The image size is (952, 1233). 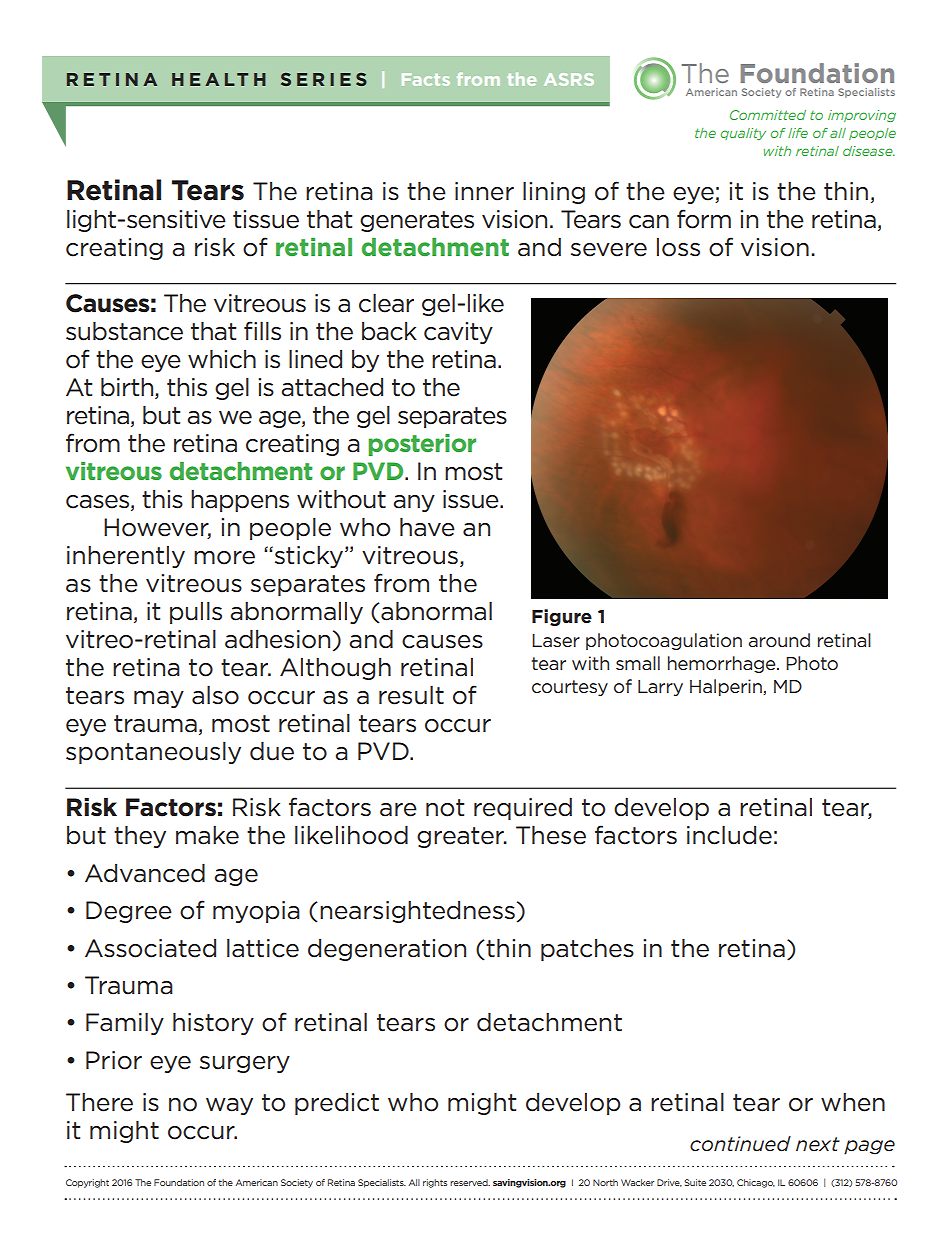 I want to click on Advanced, so click(x=145, y=873).
